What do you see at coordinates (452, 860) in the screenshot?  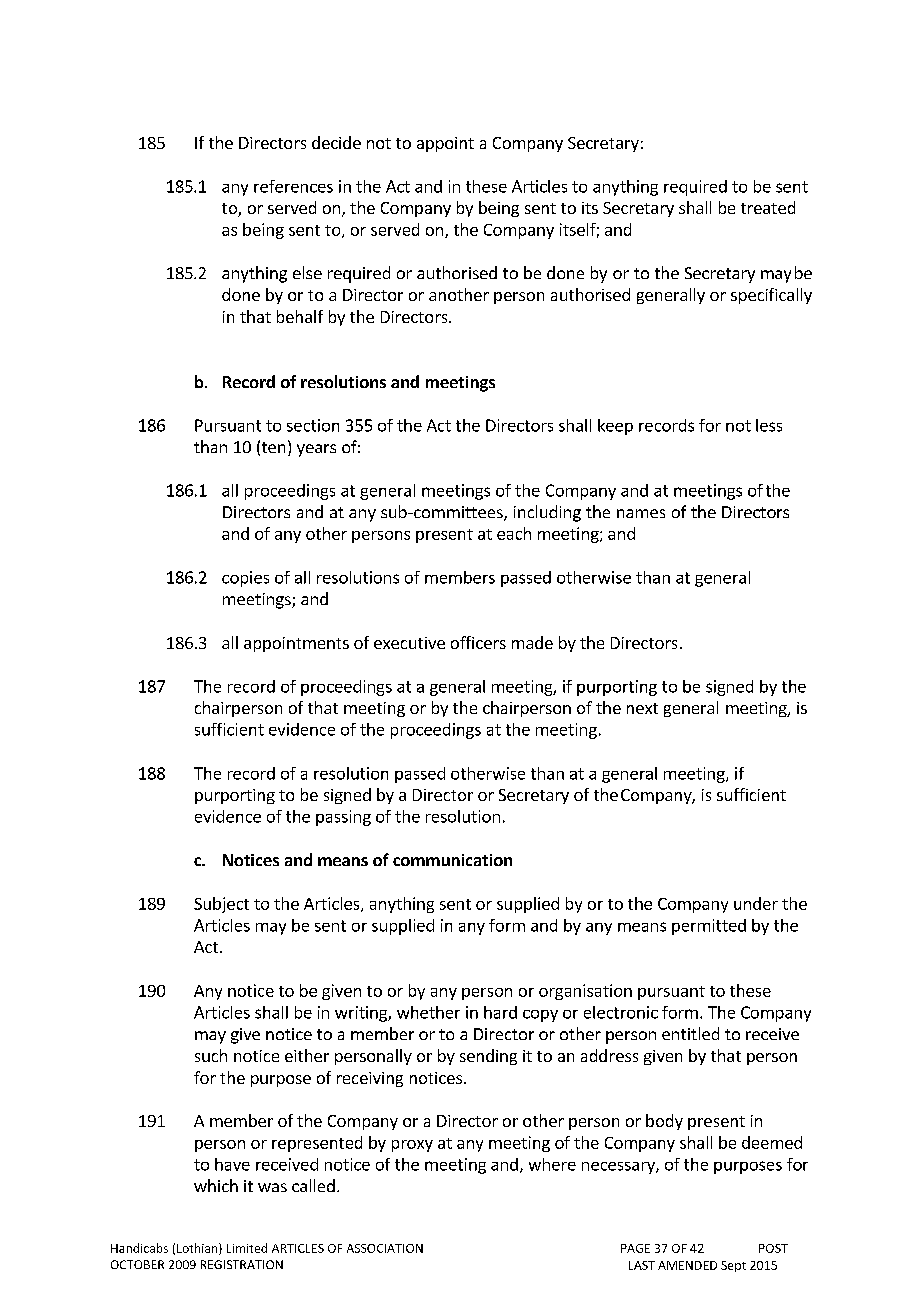 I see `communication` at bounding box center [452, 860].
